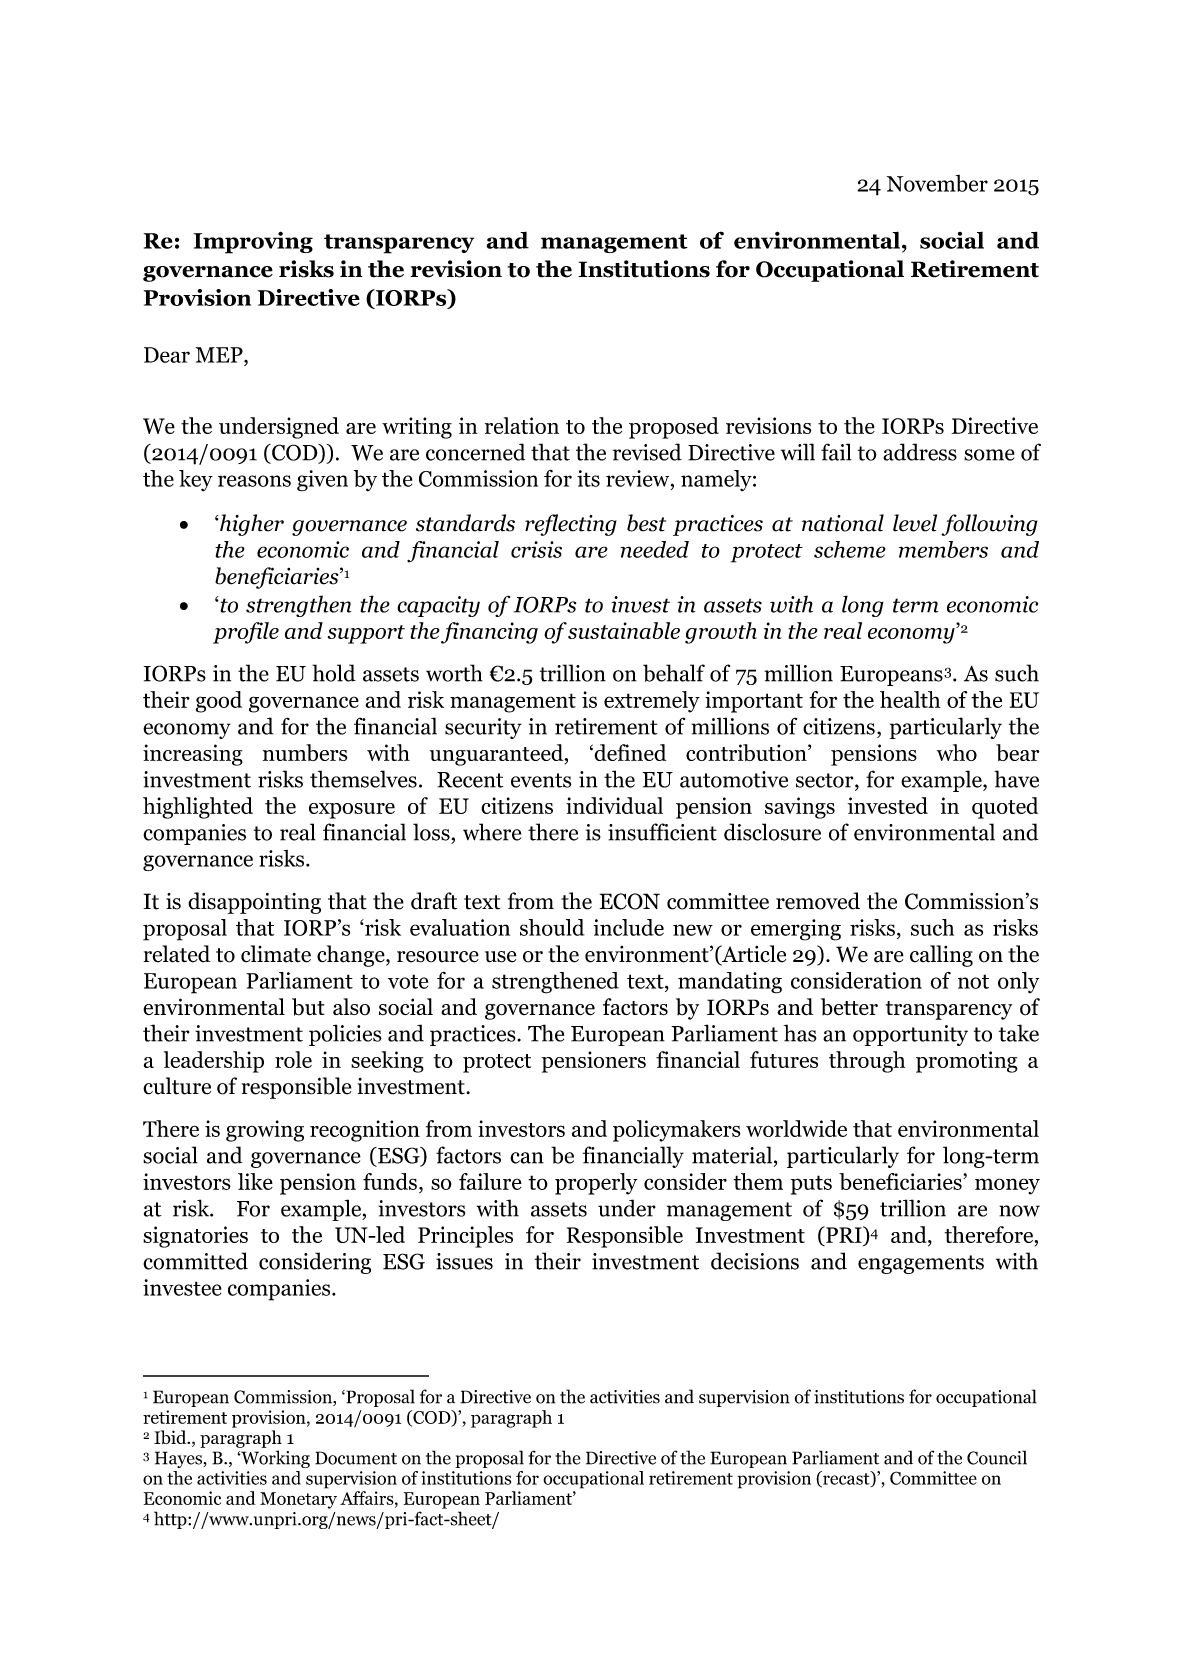 The height and width of the document is (1672, 1182). What do you see at coordinates (522, 425) in the document?
I see `relation` at bounding box center [522, 425].
